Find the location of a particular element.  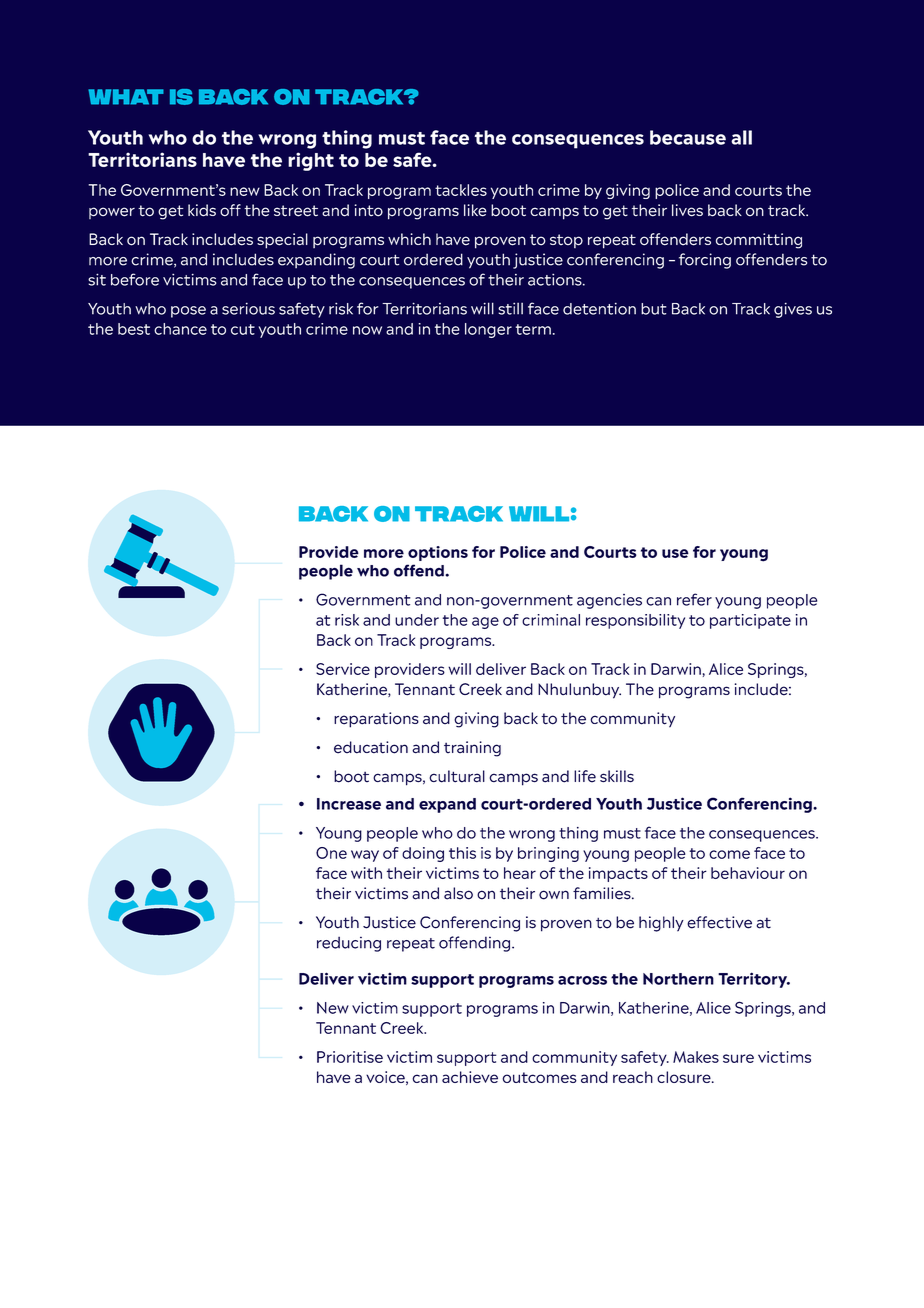

WHAT is located at coordinates (126, 97).
